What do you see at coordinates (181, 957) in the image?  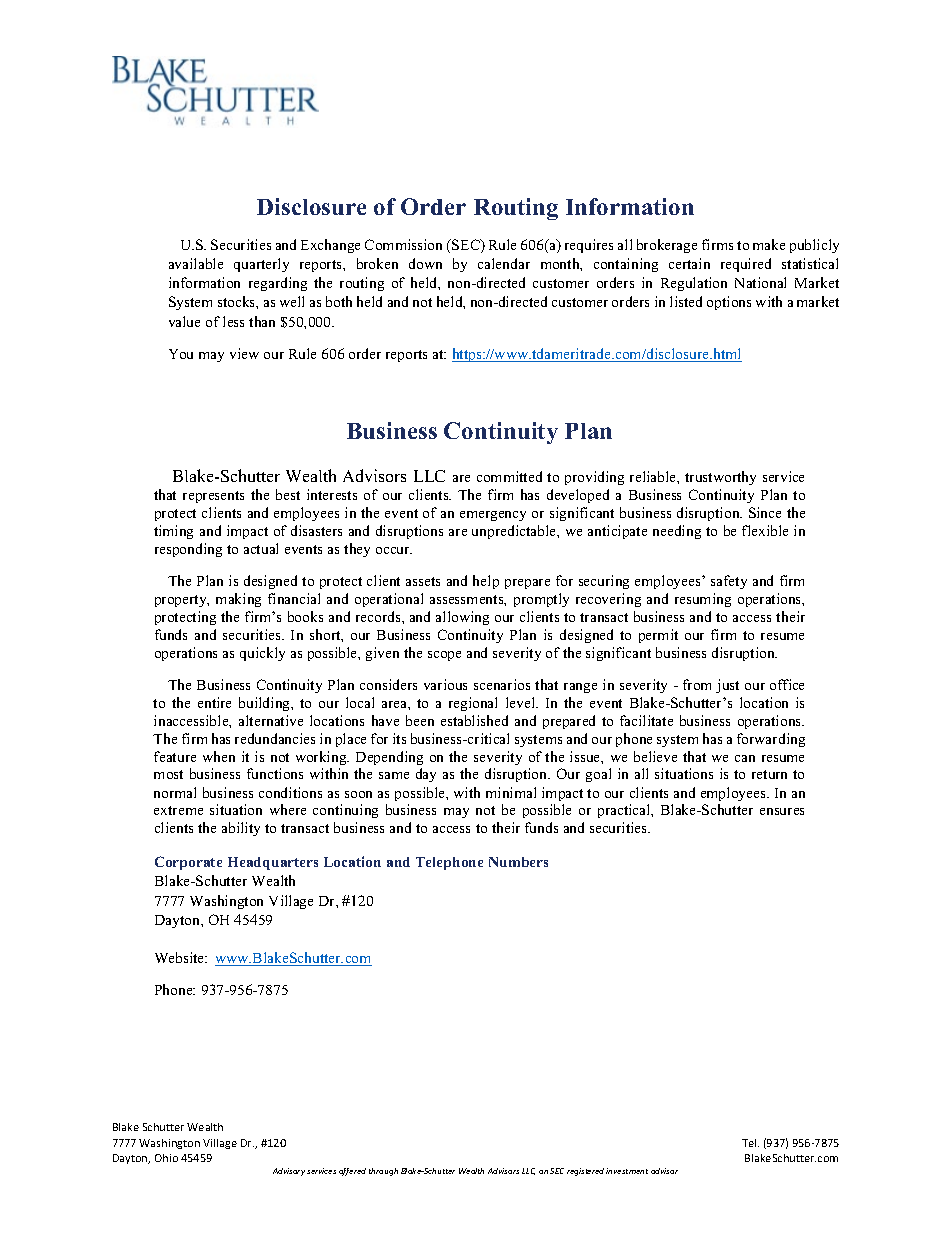 I see `Website` at bounding box center [181, 957].
